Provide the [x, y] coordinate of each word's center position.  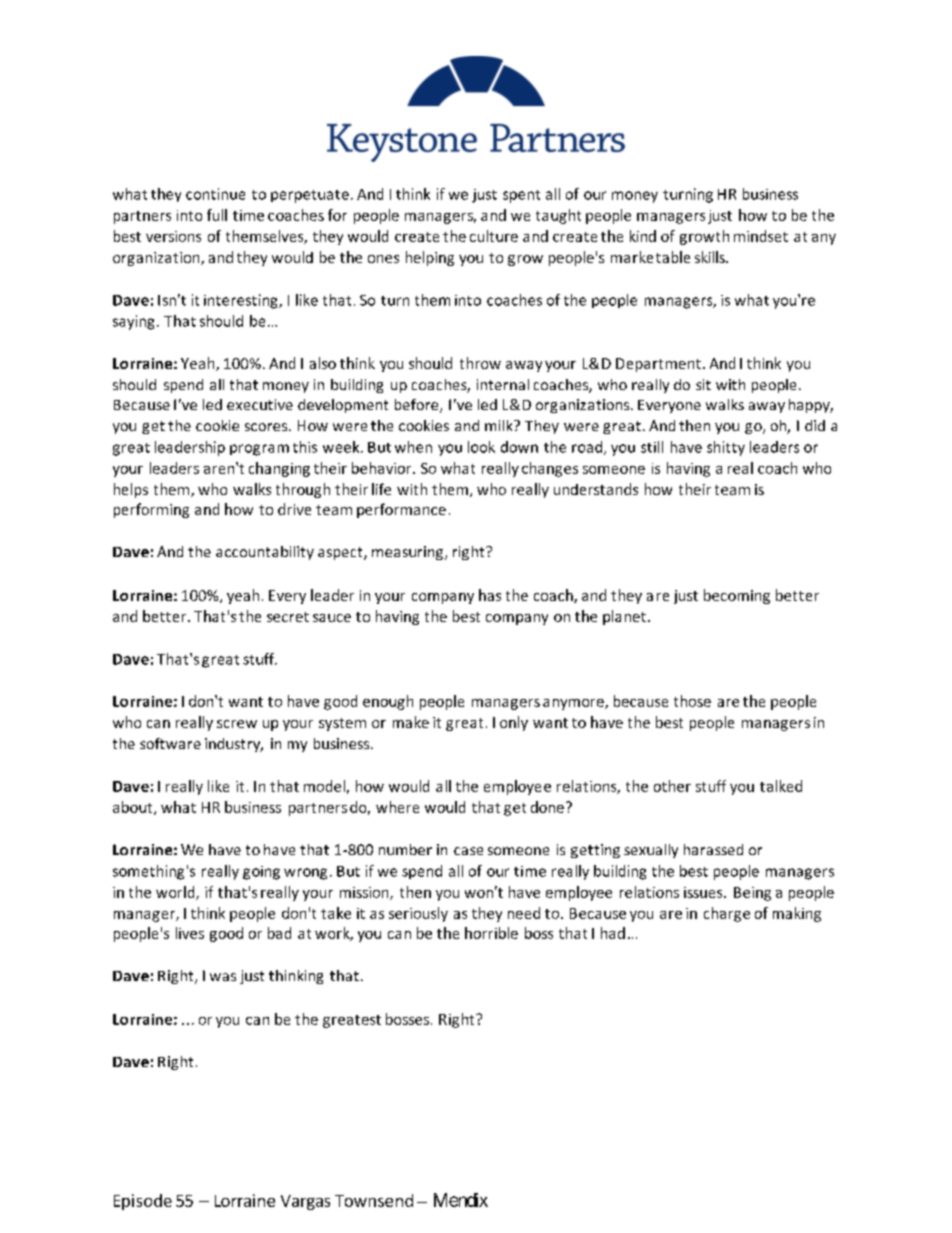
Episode [143, 1202]
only [514, 723]
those [692, 701]
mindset [761, 236]
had [613, 933]
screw [237, 724]
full [217, 215]
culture [494, 236]
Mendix [461, 1200]
